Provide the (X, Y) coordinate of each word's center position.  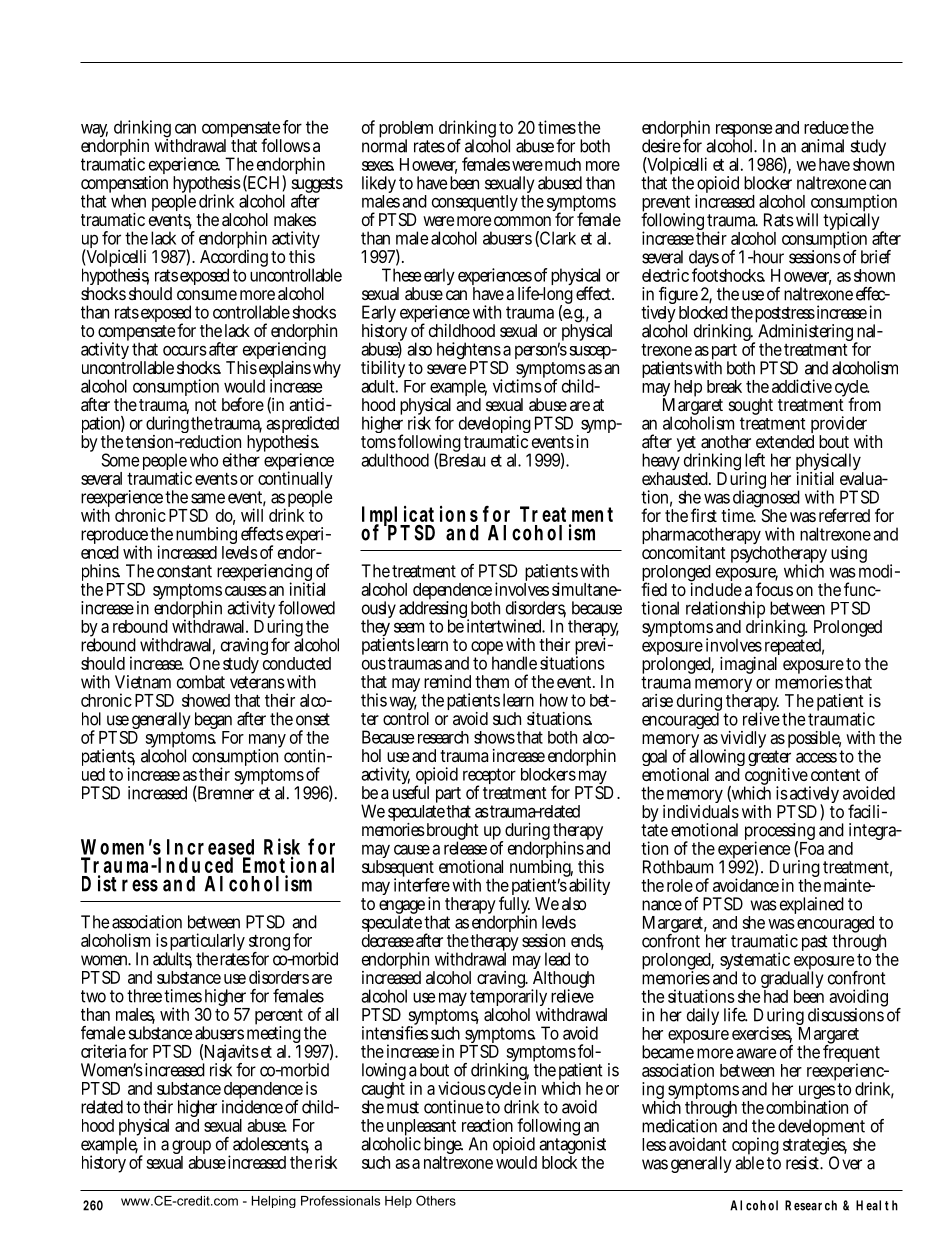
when (127, 200)
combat (201, 682)
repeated (793, 647)
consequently (475, 203)
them (492, 681)
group (191, 1148)
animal (822, 146)
